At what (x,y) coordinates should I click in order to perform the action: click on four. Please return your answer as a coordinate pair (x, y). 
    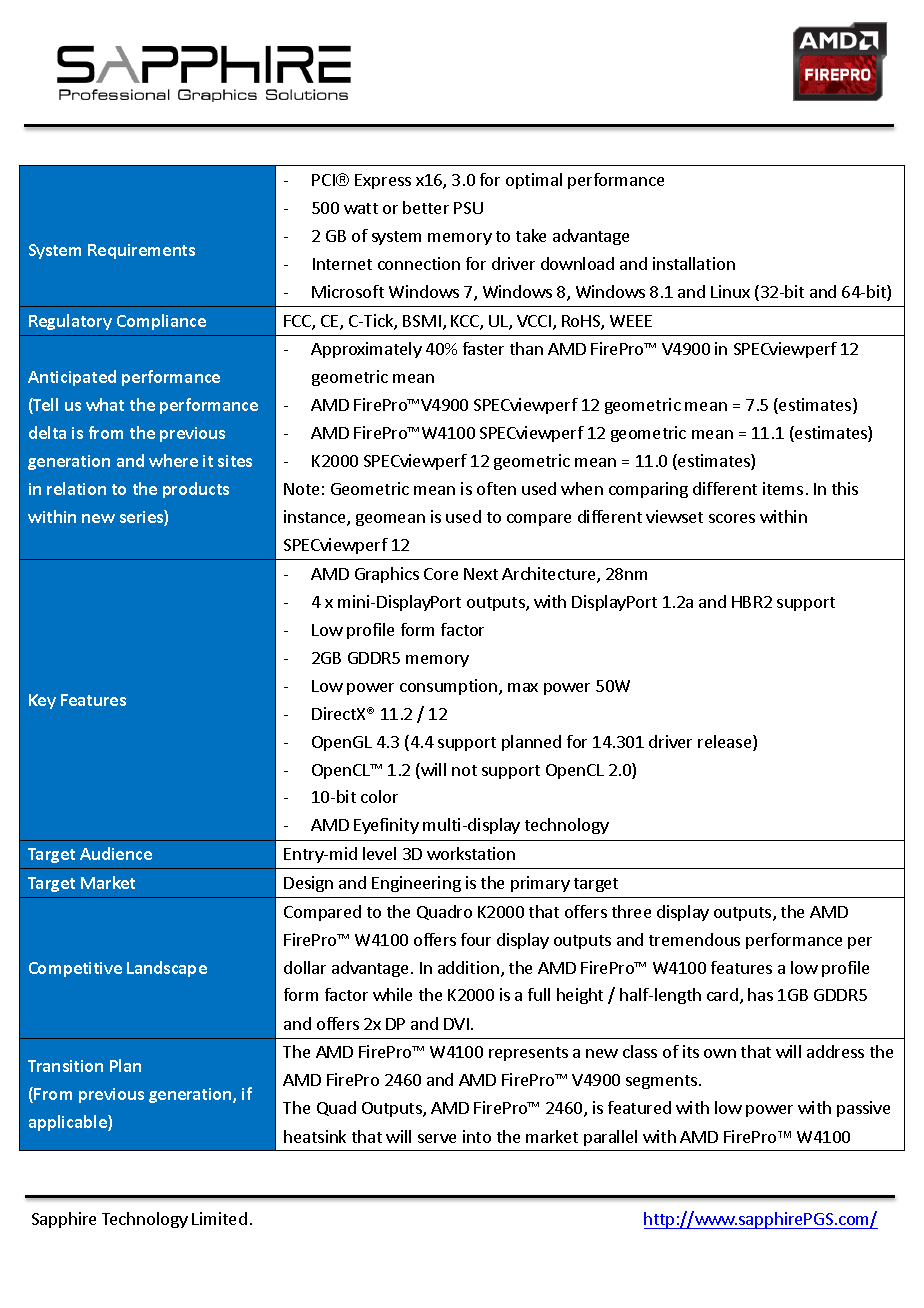
    Looking at the image, I should click on (476, 939).
